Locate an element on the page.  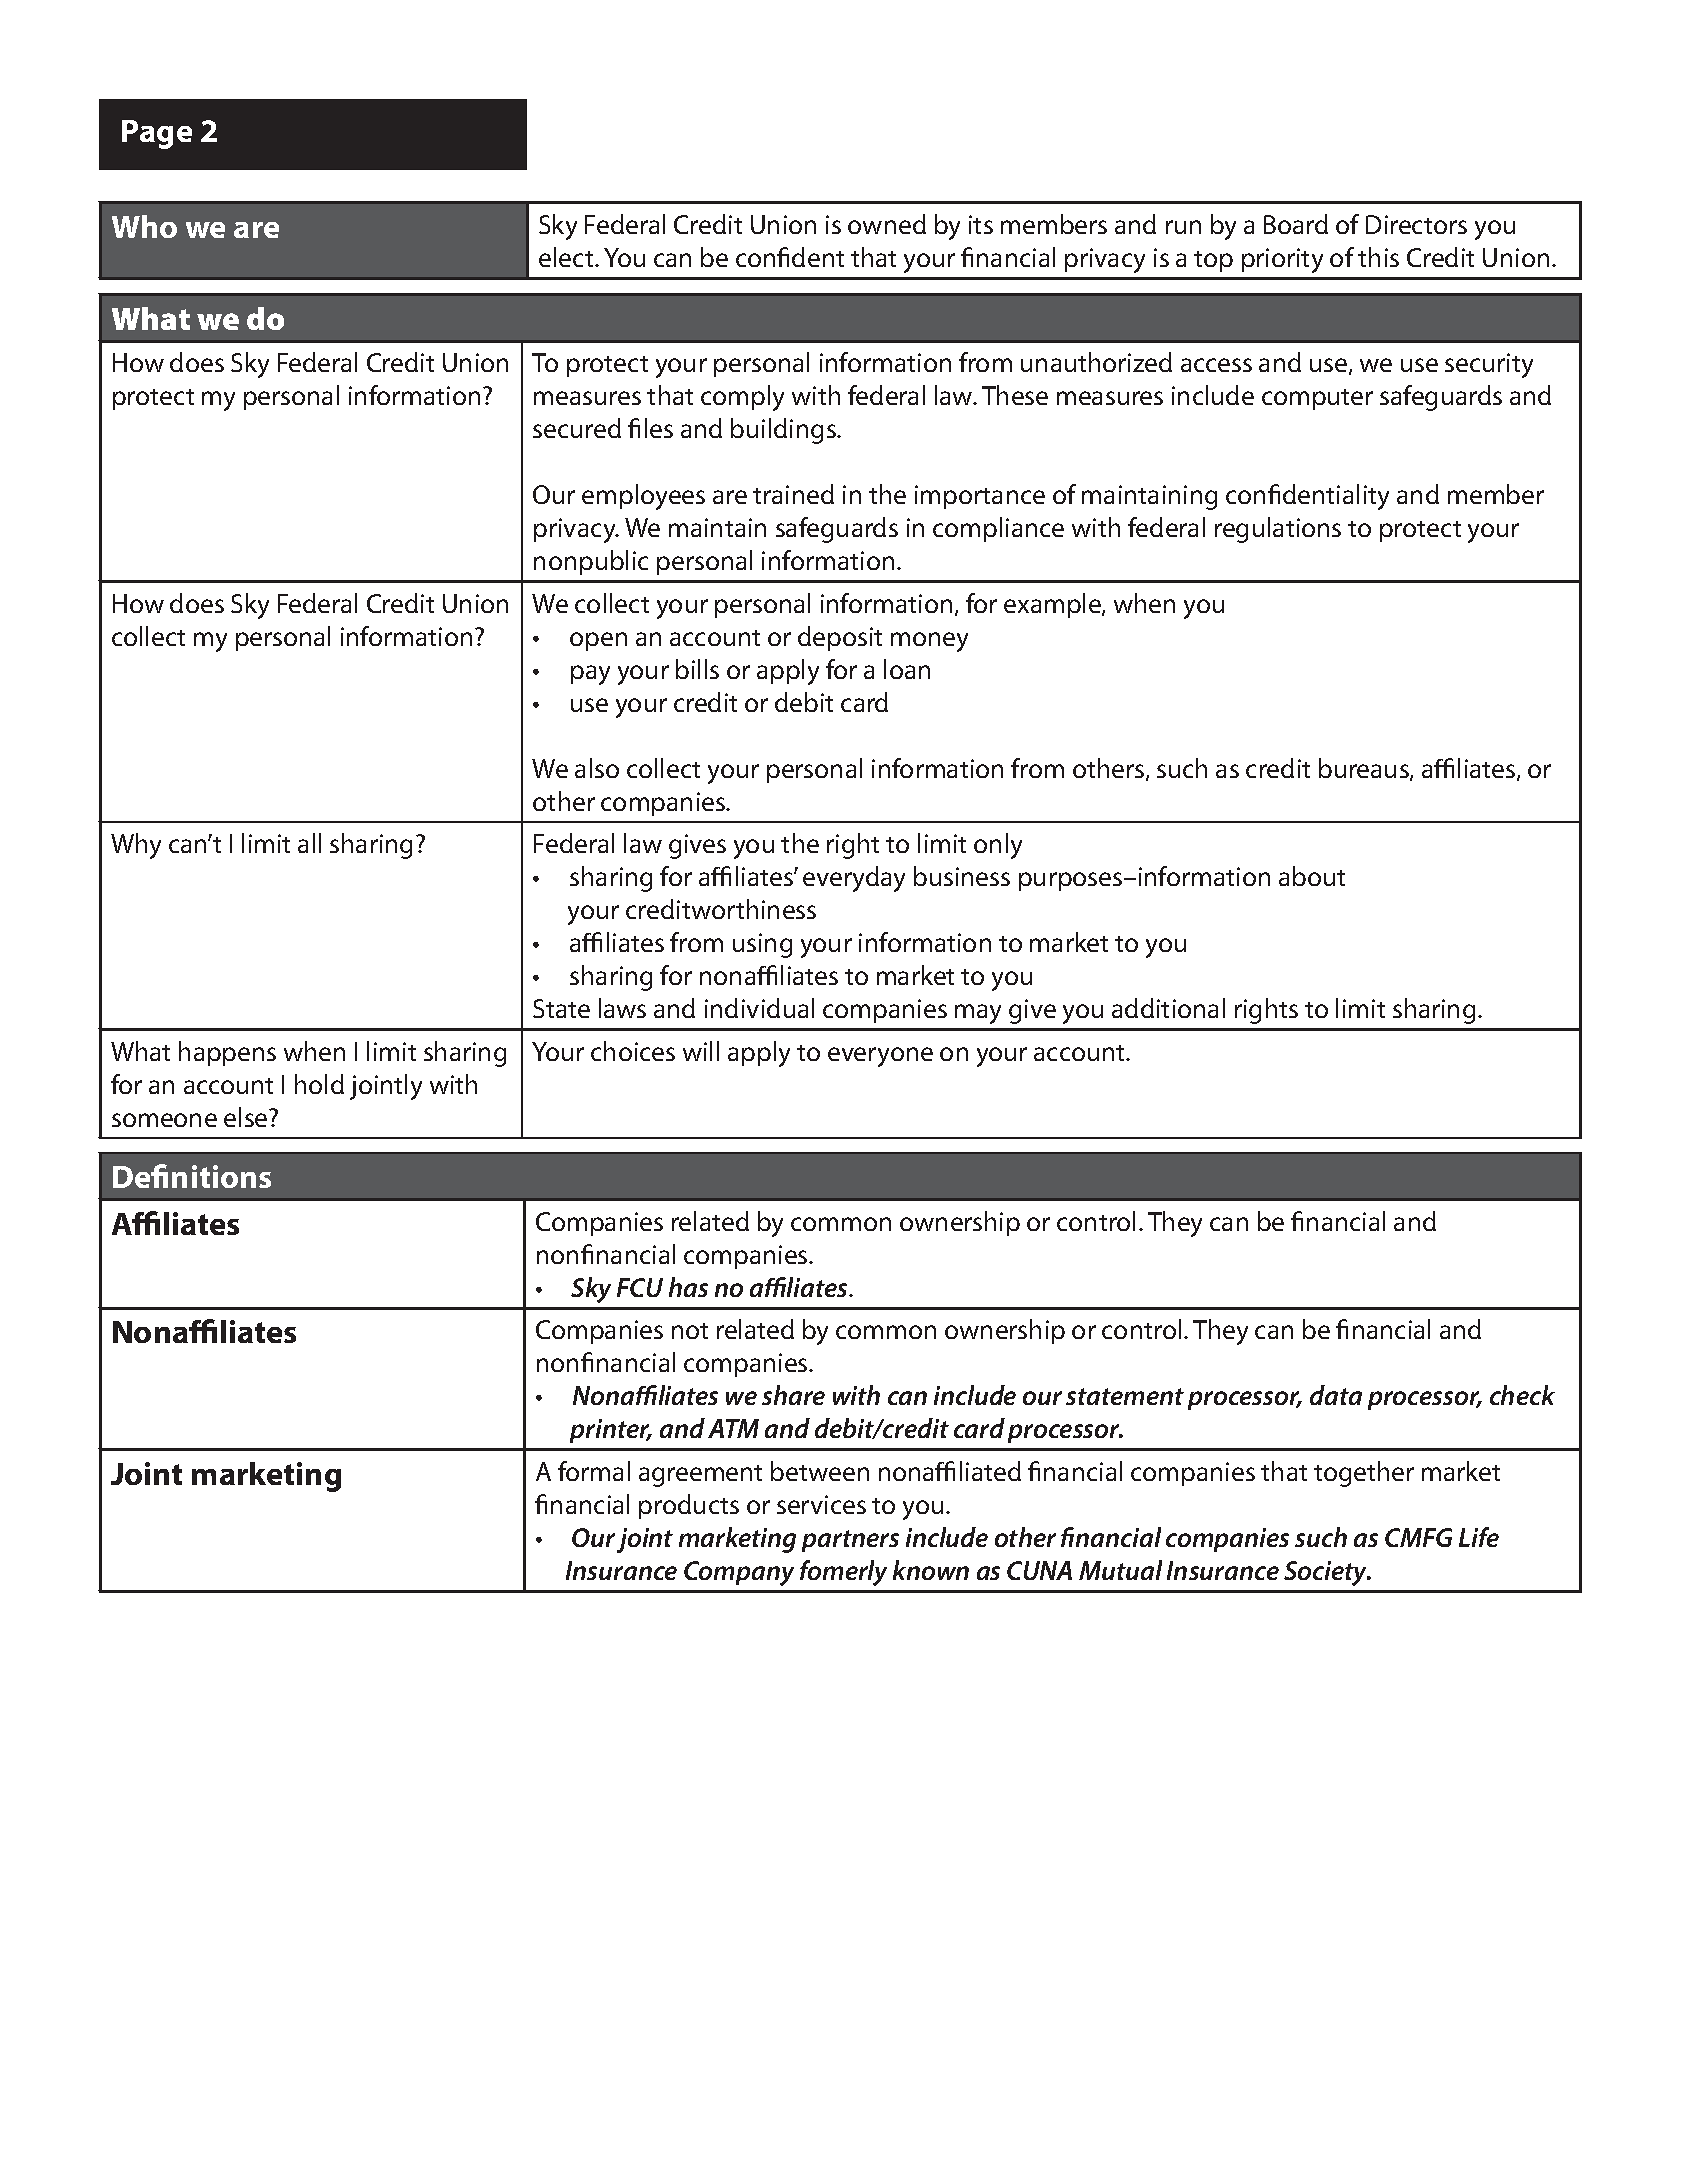
Board is located at coordinates (1296, 224).
